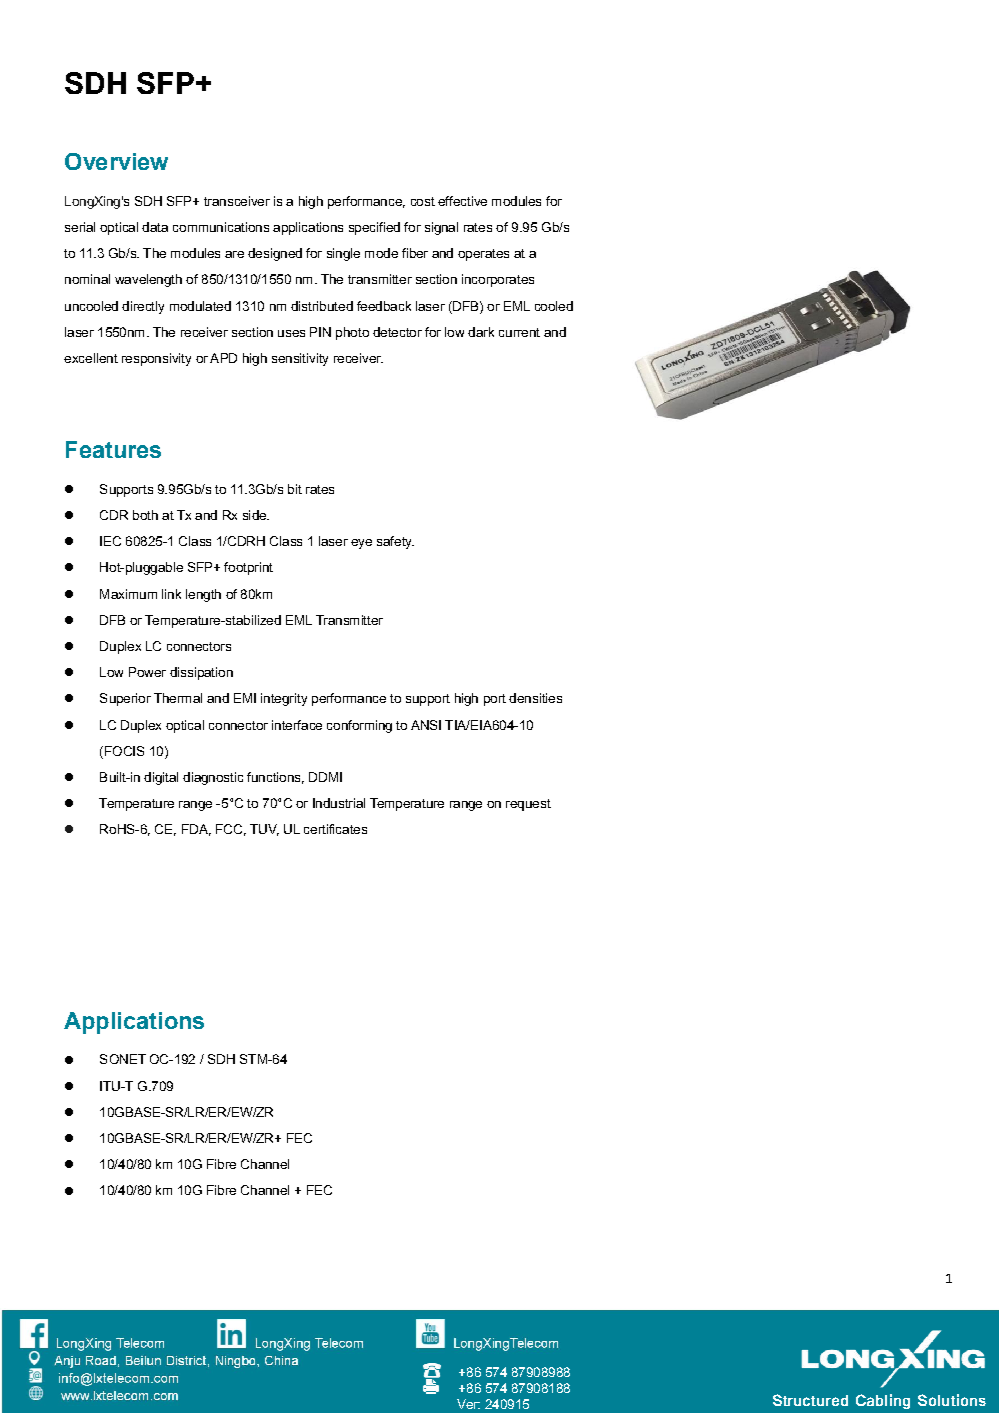  Describe the element at coordinates (155, 227) in the image. I see `data` at that location.
